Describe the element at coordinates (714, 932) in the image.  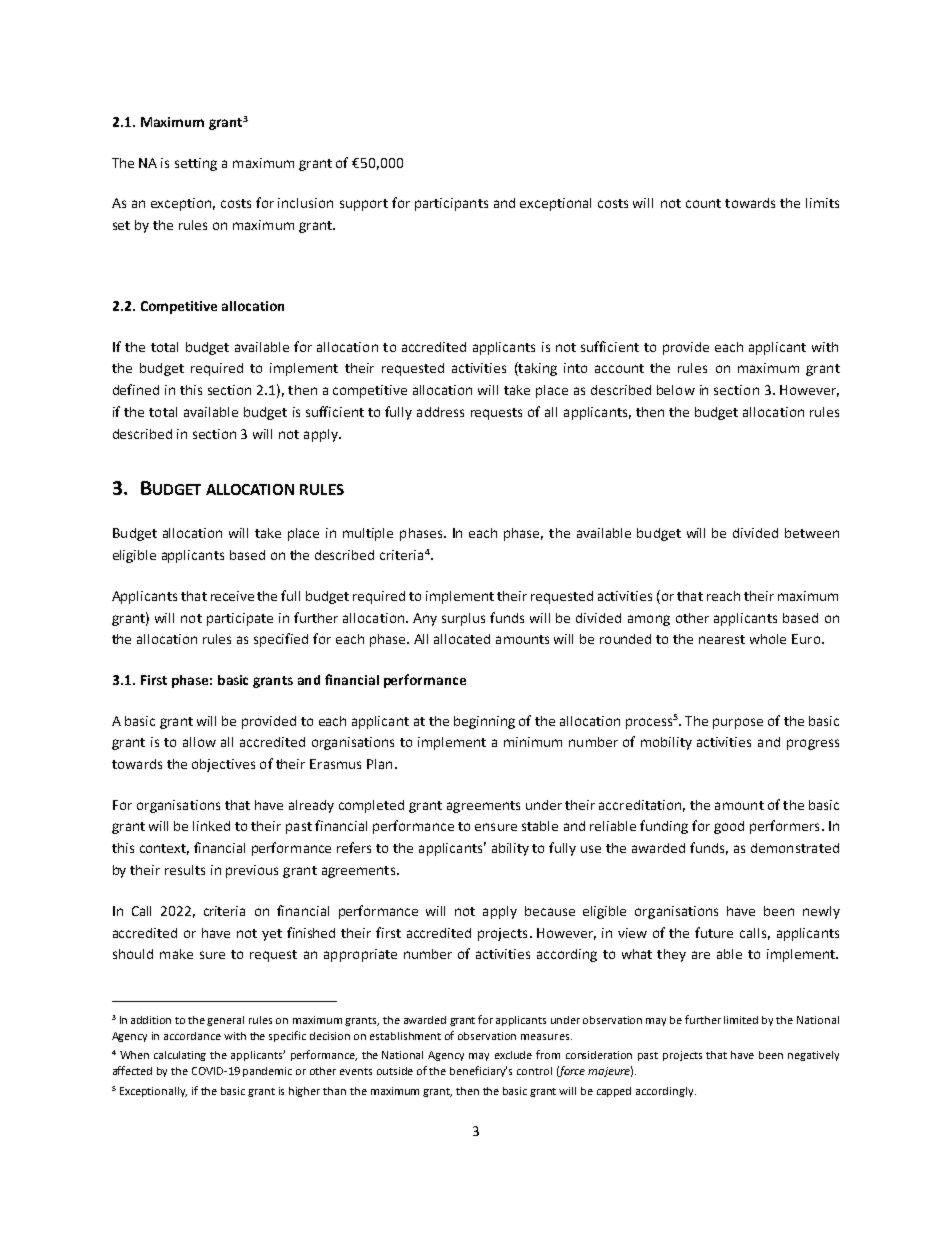
I see `future` at that location.
